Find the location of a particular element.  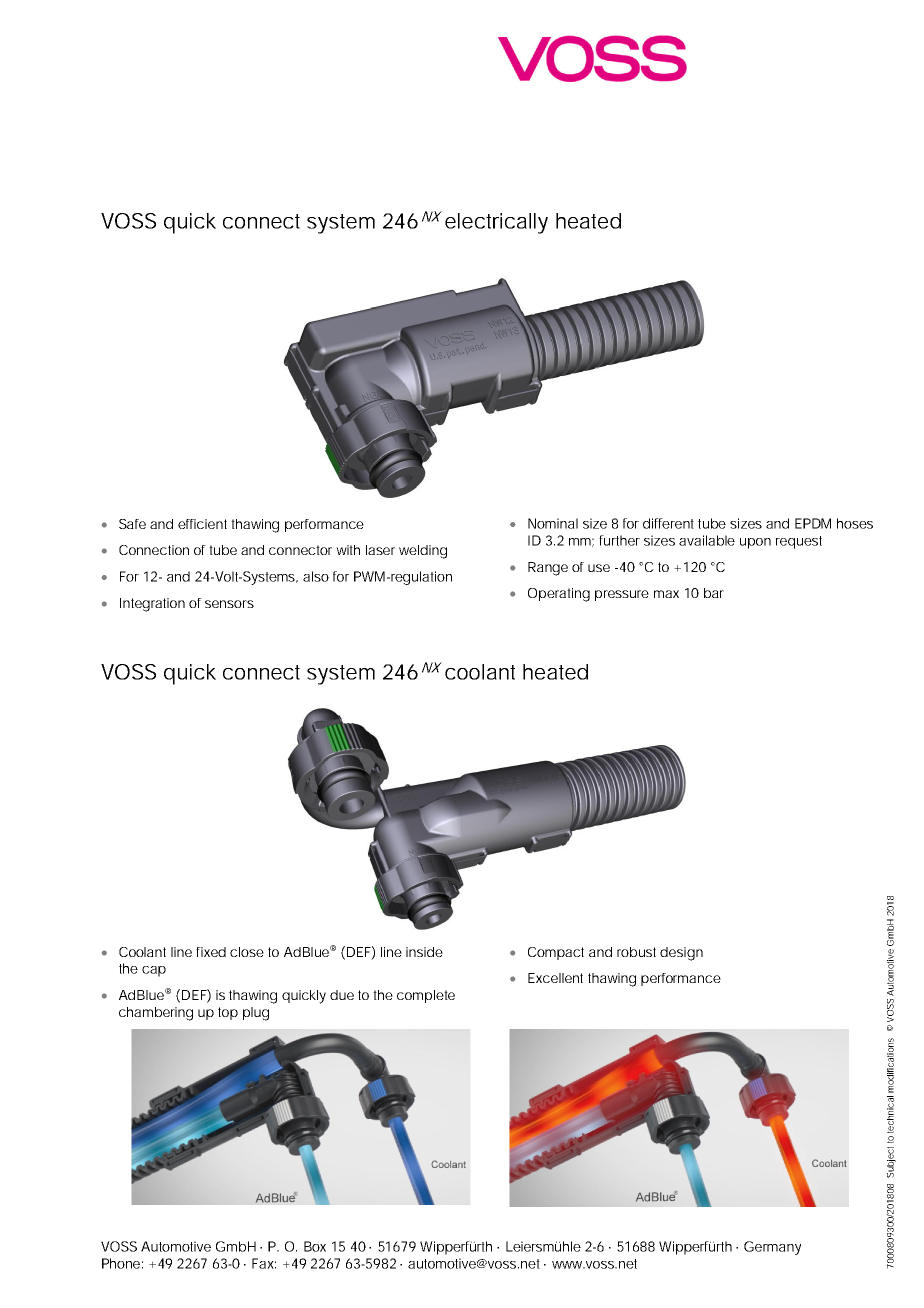

Safe is located at coordinates (132, 524).
